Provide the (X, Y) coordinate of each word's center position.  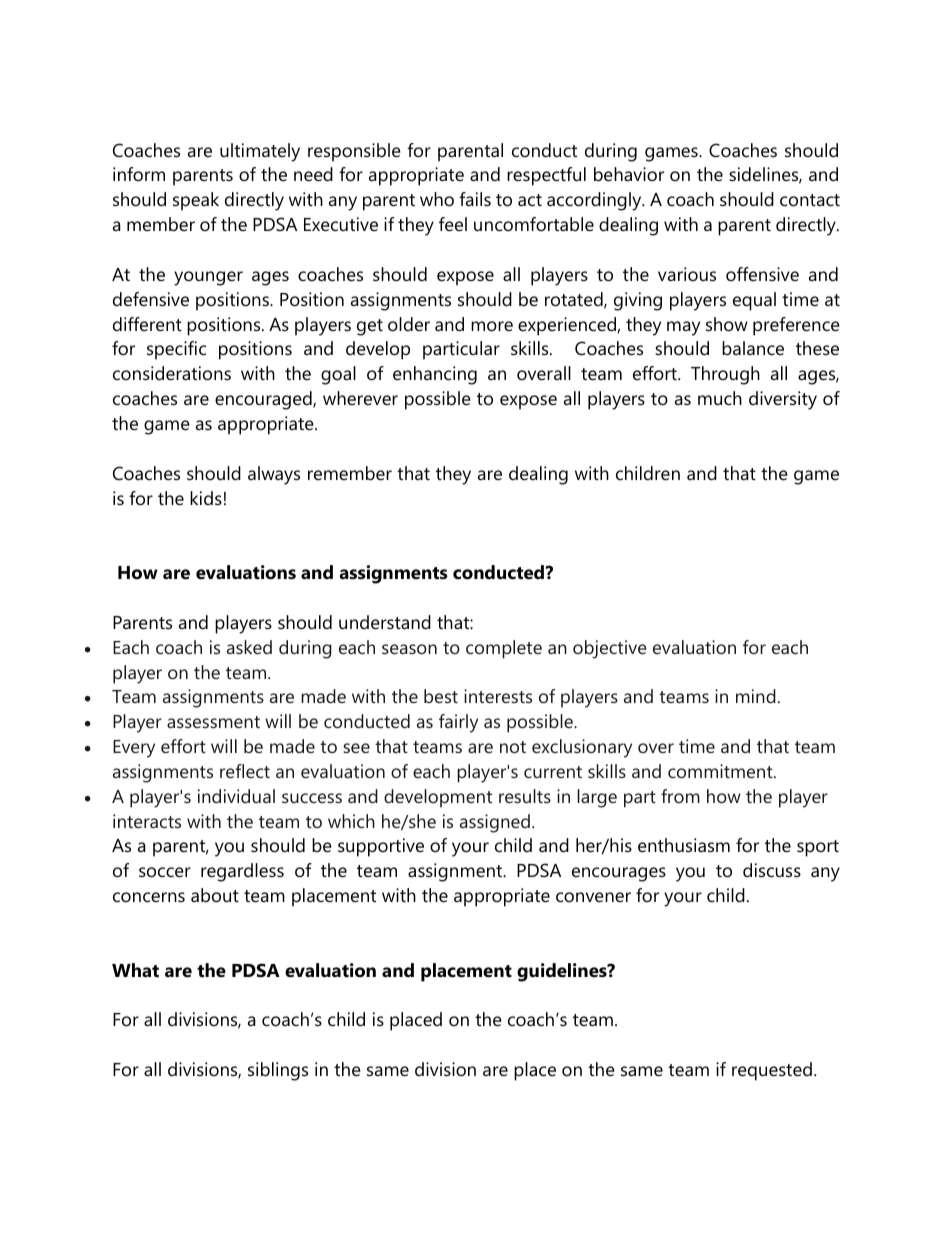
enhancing (435, 375)
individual (236, 796)
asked (249, 647)
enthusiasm (684, 845)
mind (756, 696)
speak (196, 201)
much (720, 398)
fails (475, 199)
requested (772, 1071)
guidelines (563, 972)
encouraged (264, 400)
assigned (495, 823)
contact (810, 200)
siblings (278, 1071)
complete (504, 649)
